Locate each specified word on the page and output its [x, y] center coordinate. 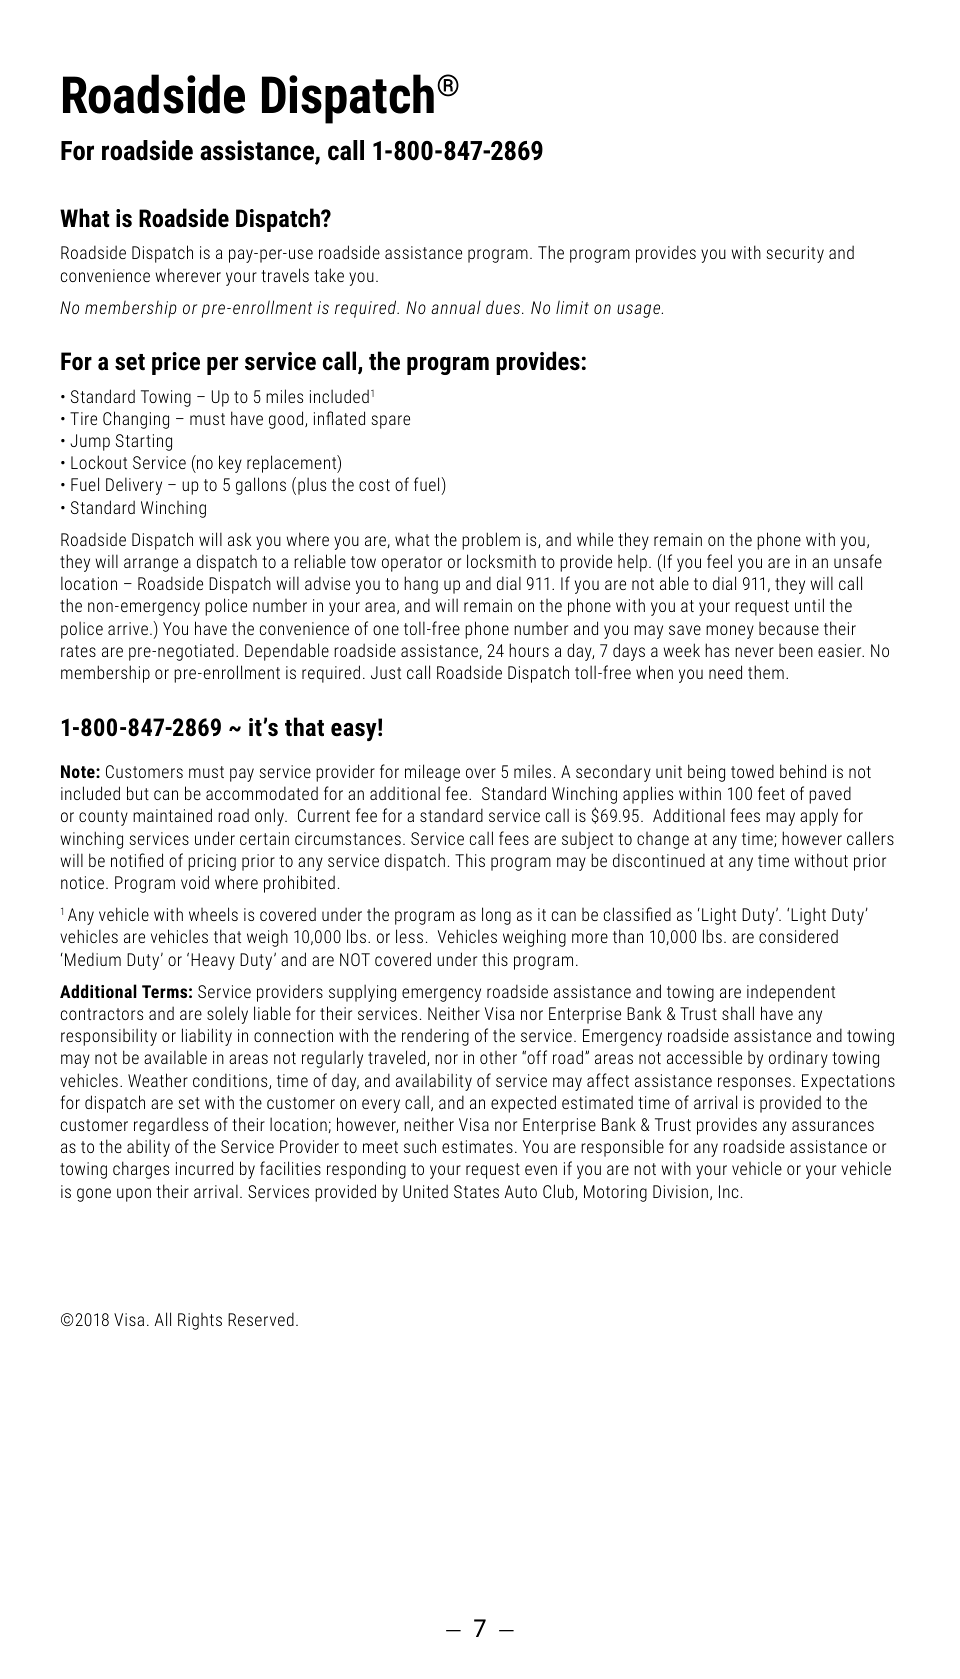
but [138, 793]
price [176, 363]
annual [456, 307]
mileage [432, 773]
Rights [200, 1321]
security [795, 254]
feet [771, 793]
